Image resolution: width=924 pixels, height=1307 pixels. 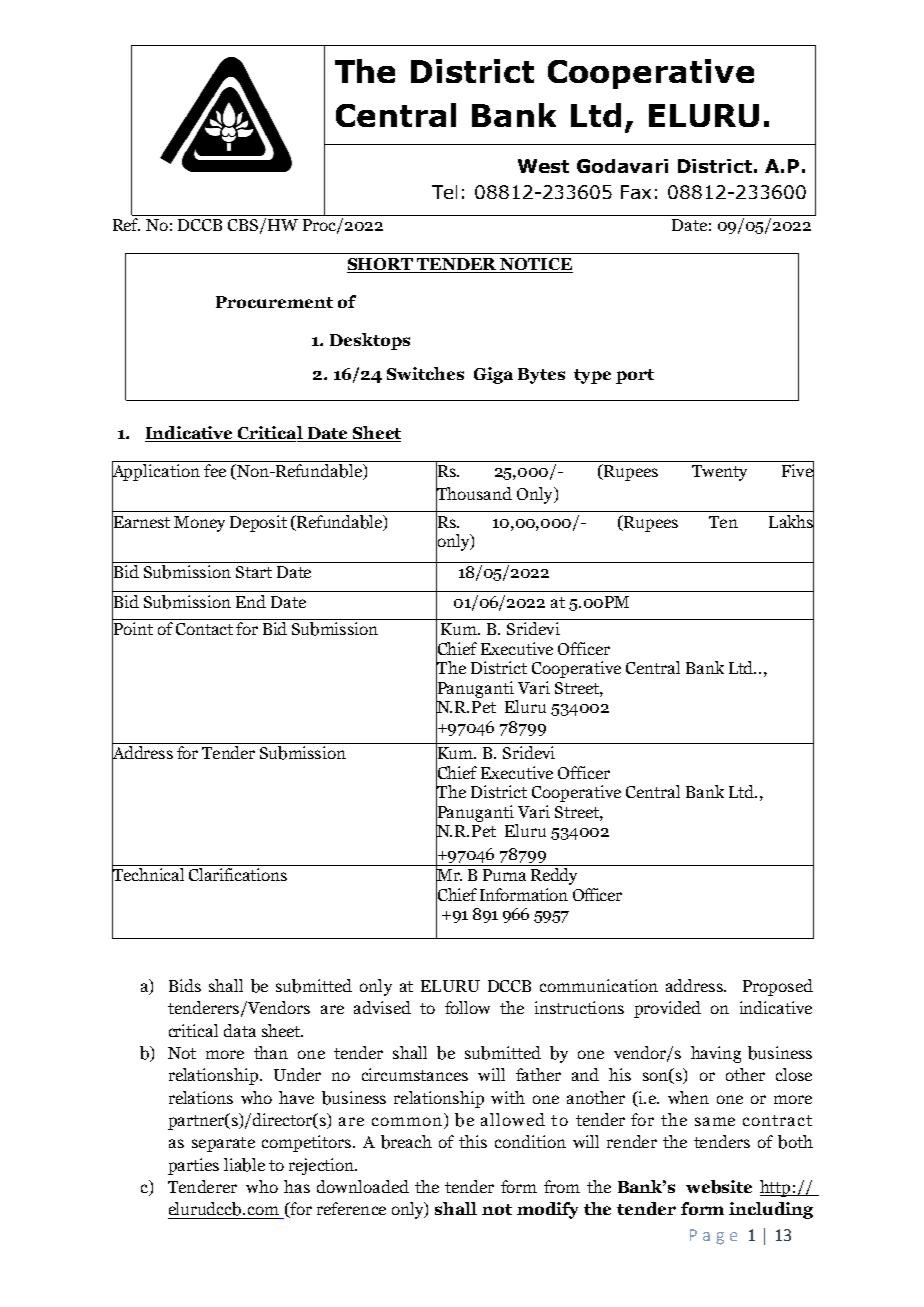 What do you see at coordinates (719, 473) in the screenshot?
I see `Twenty` at bounding box center [719, 473].
